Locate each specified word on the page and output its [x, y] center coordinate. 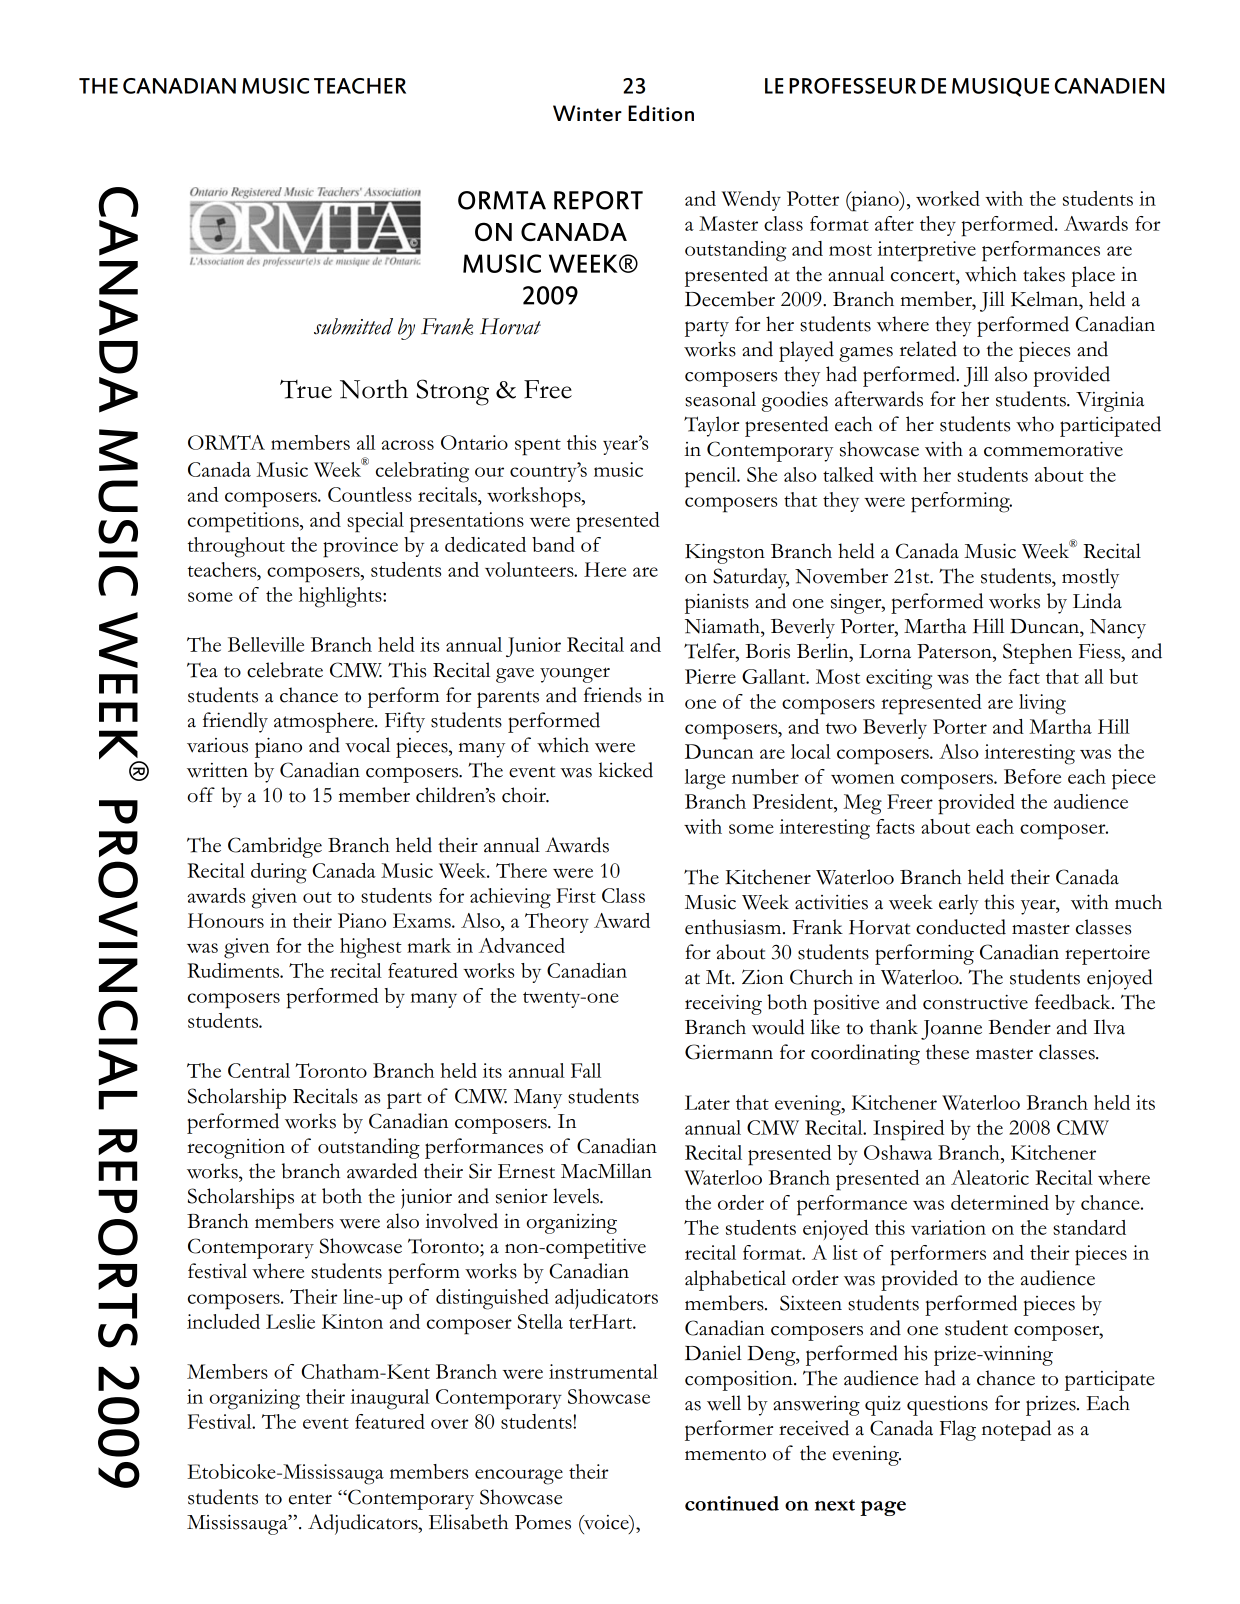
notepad [1016, 1430]
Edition [661, 113]
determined [1000, 1202]
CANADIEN [1109, 86]
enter [310, 1499]
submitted [353, 326]
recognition [236, 1149]
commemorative [1053, 449]
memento [725, 1455]
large [705, 779]
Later [707, 1102]
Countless [370, 494]
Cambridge [275, 847]
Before [1032, 776]
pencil [712, 477]
